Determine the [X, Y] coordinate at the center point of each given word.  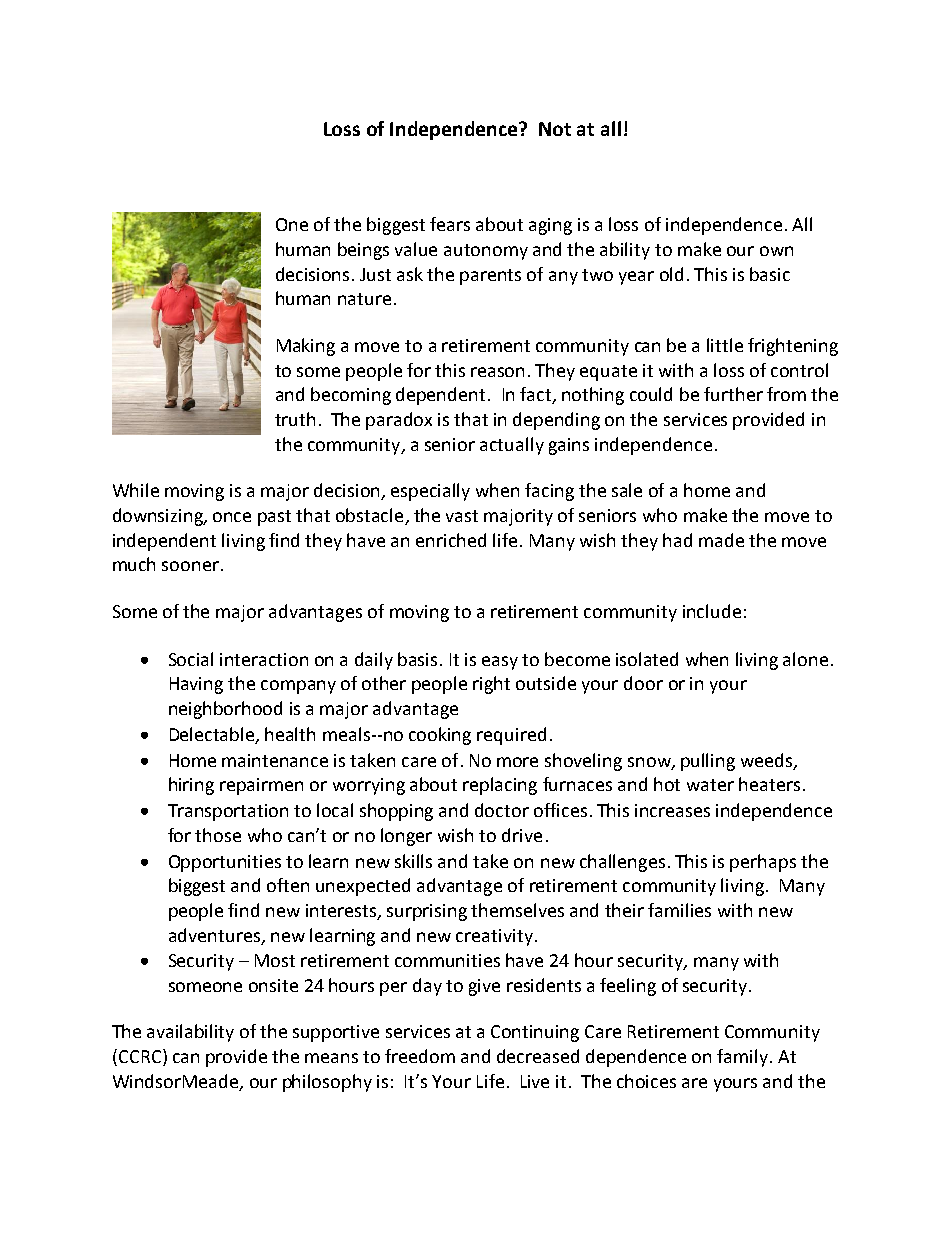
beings [363, 251]
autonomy [486, 252]
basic [770, 274]
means [331, 1058]
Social [191, 659]
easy [500, 663]
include [712, 611]
